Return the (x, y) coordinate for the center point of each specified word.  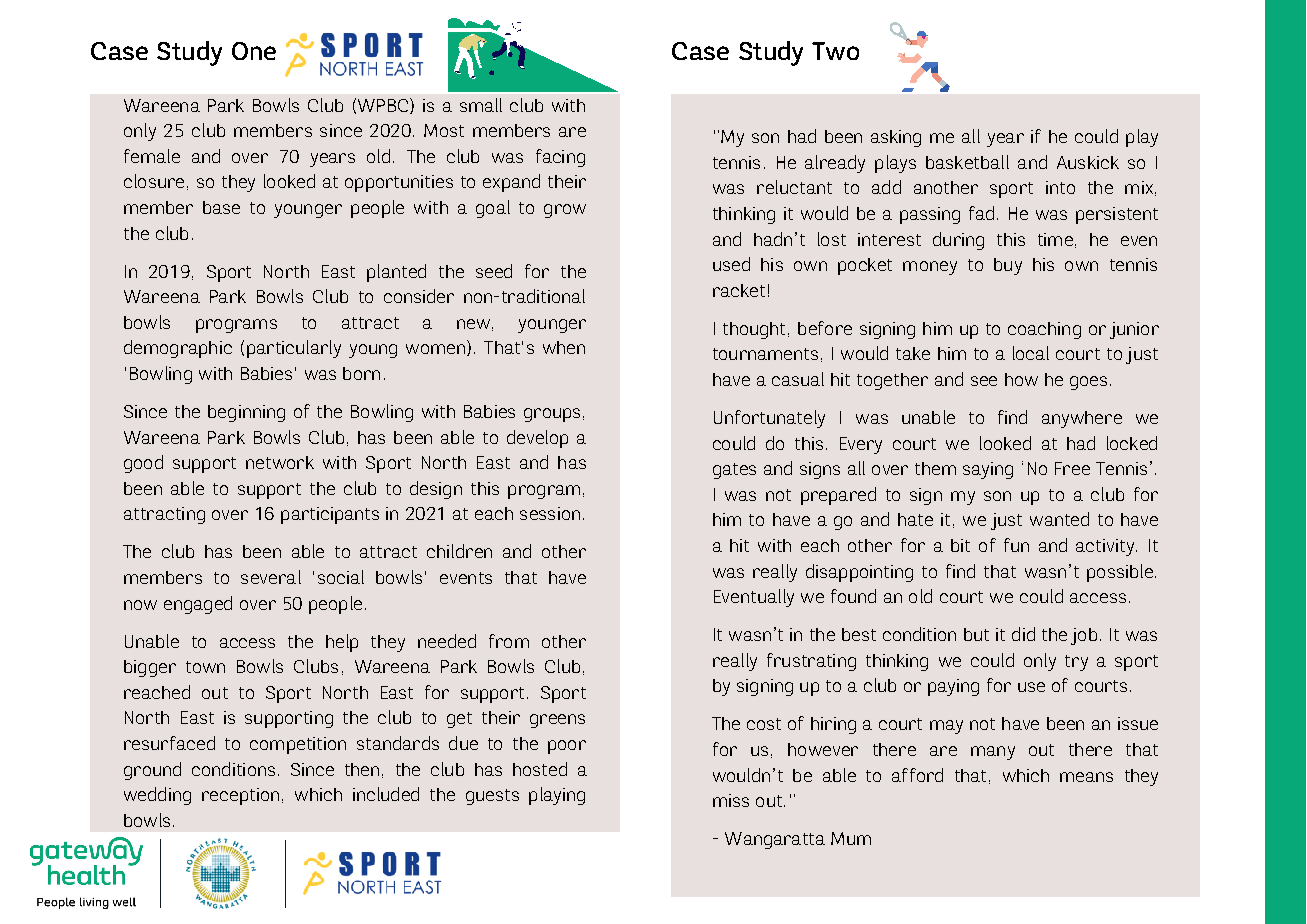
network (280, 462)
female (152, 156)
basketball (967, 162)
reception (240, 796)
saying (988, 470)
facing (560, 158)
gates (734, 471)
